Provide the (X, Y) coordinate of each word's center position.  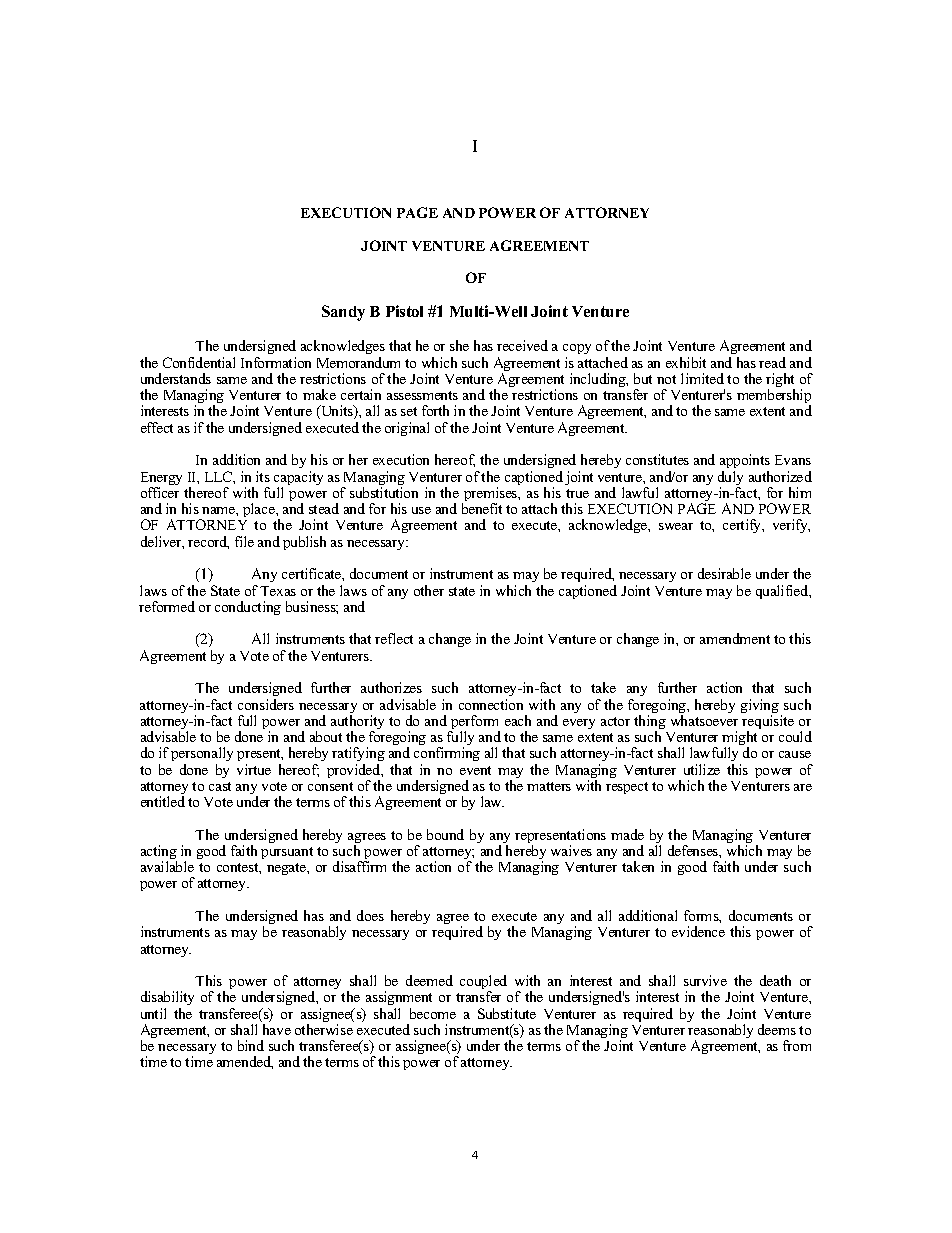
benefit (482, 508)
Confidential (199, 362)
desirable (724, 573)
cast (220, 786)
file (244, 541)
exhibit (686, 362)
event (475, 770)
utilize (702, 769)
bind (251, 1045)
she (459, 345)
